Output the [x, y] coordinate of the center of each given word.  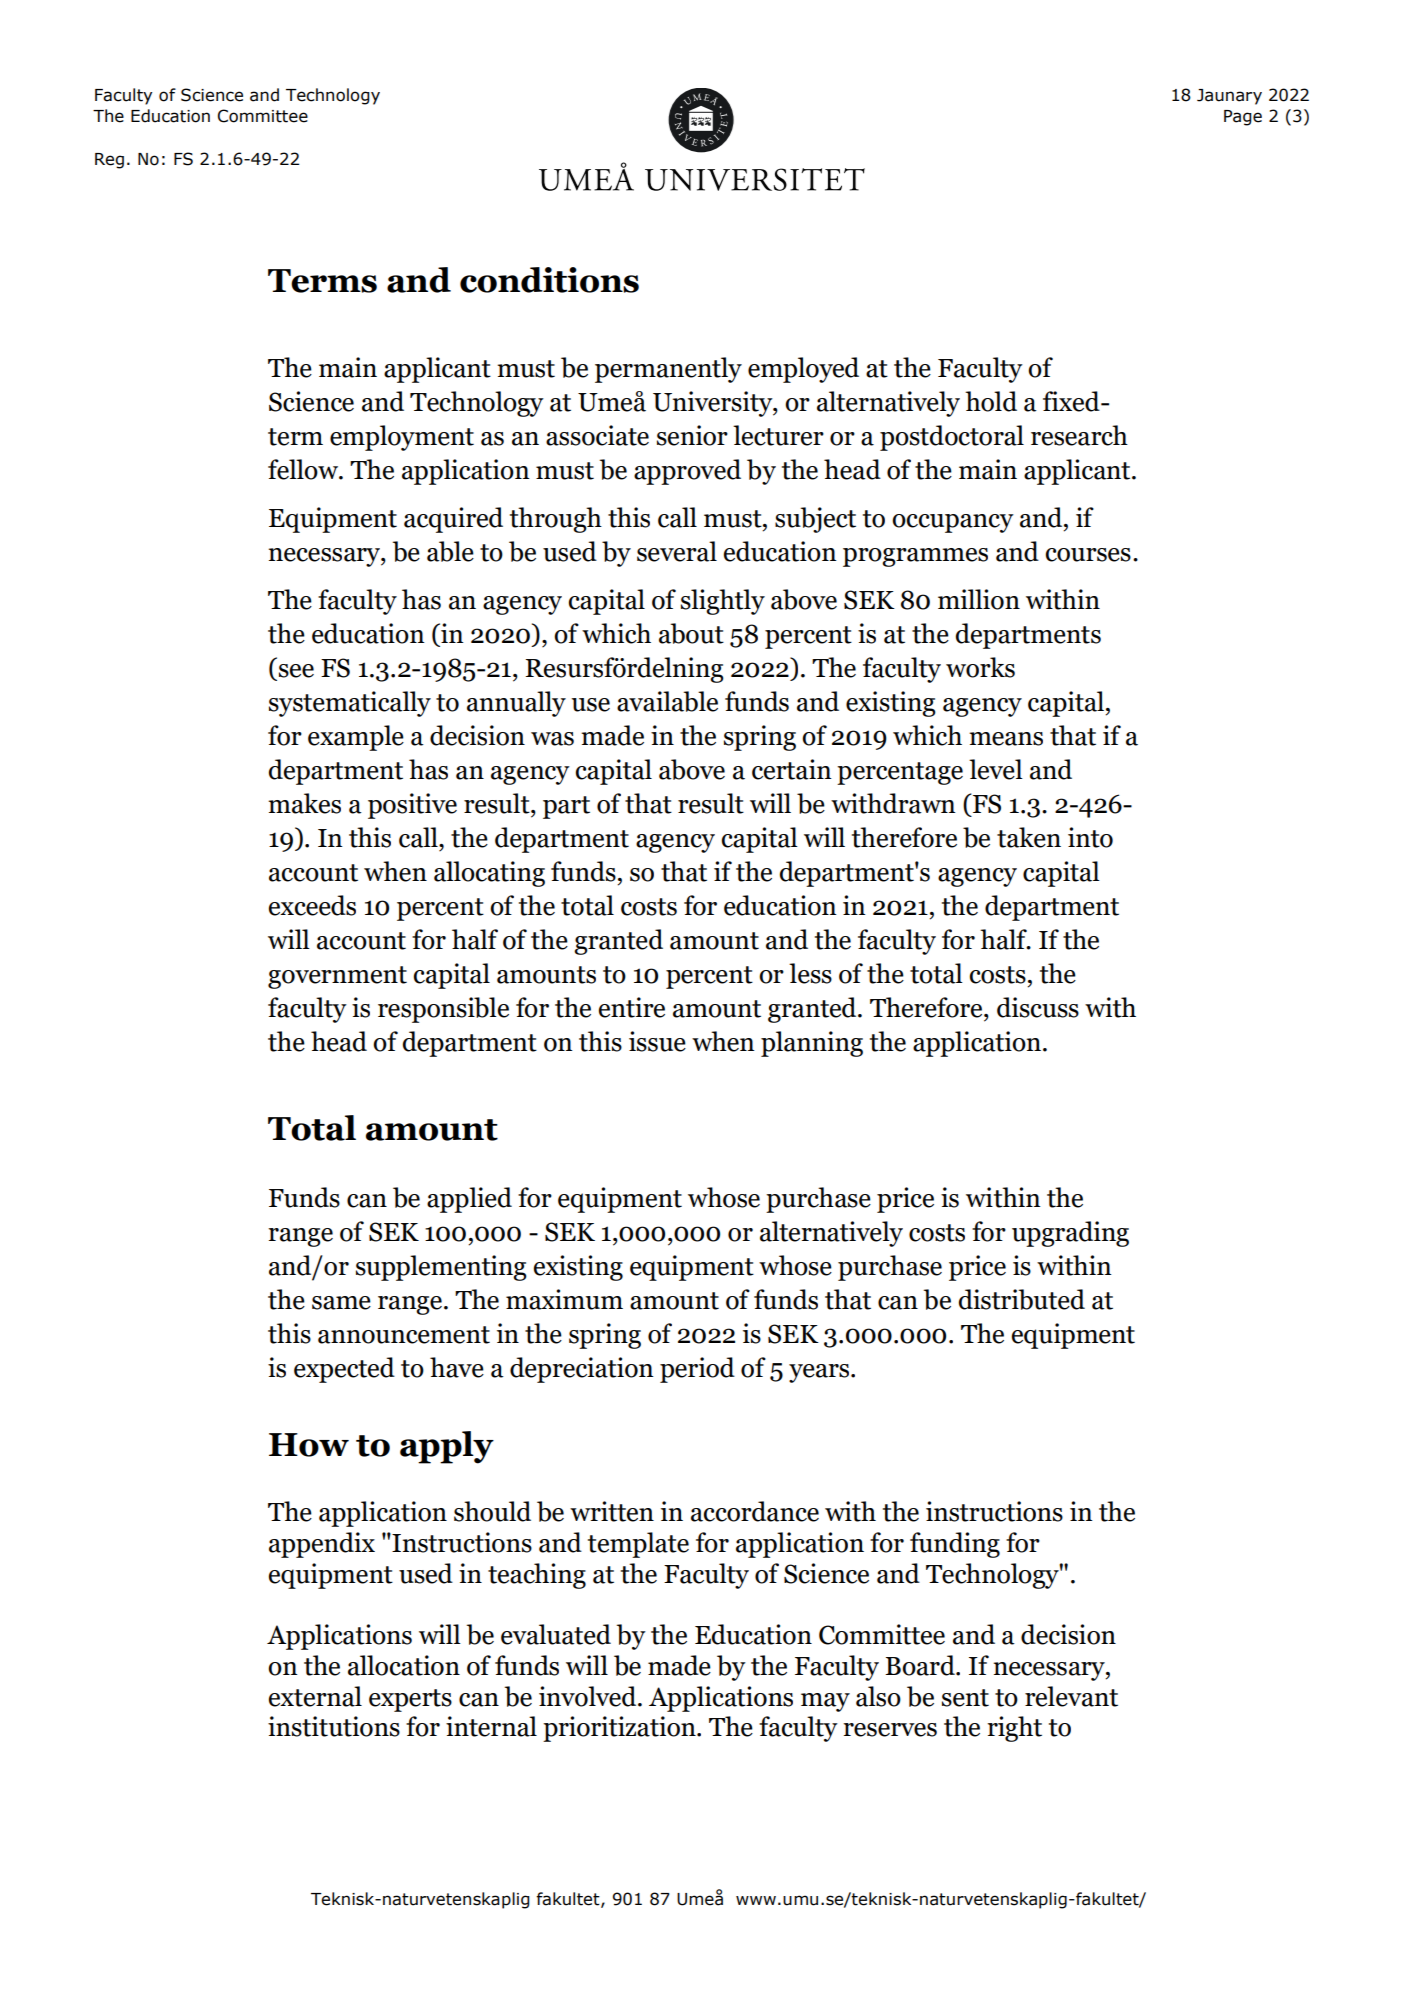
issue [657, 1041]
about [691, 633]
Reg [109, 161]
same [341, 1303]
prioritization [620, 1729]
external [315, 1696]
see [296, 671]
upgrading [1070, 1234]
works [980, 667]
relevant [1071, 1696]
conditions [549, 280]
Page [1243, 118]
